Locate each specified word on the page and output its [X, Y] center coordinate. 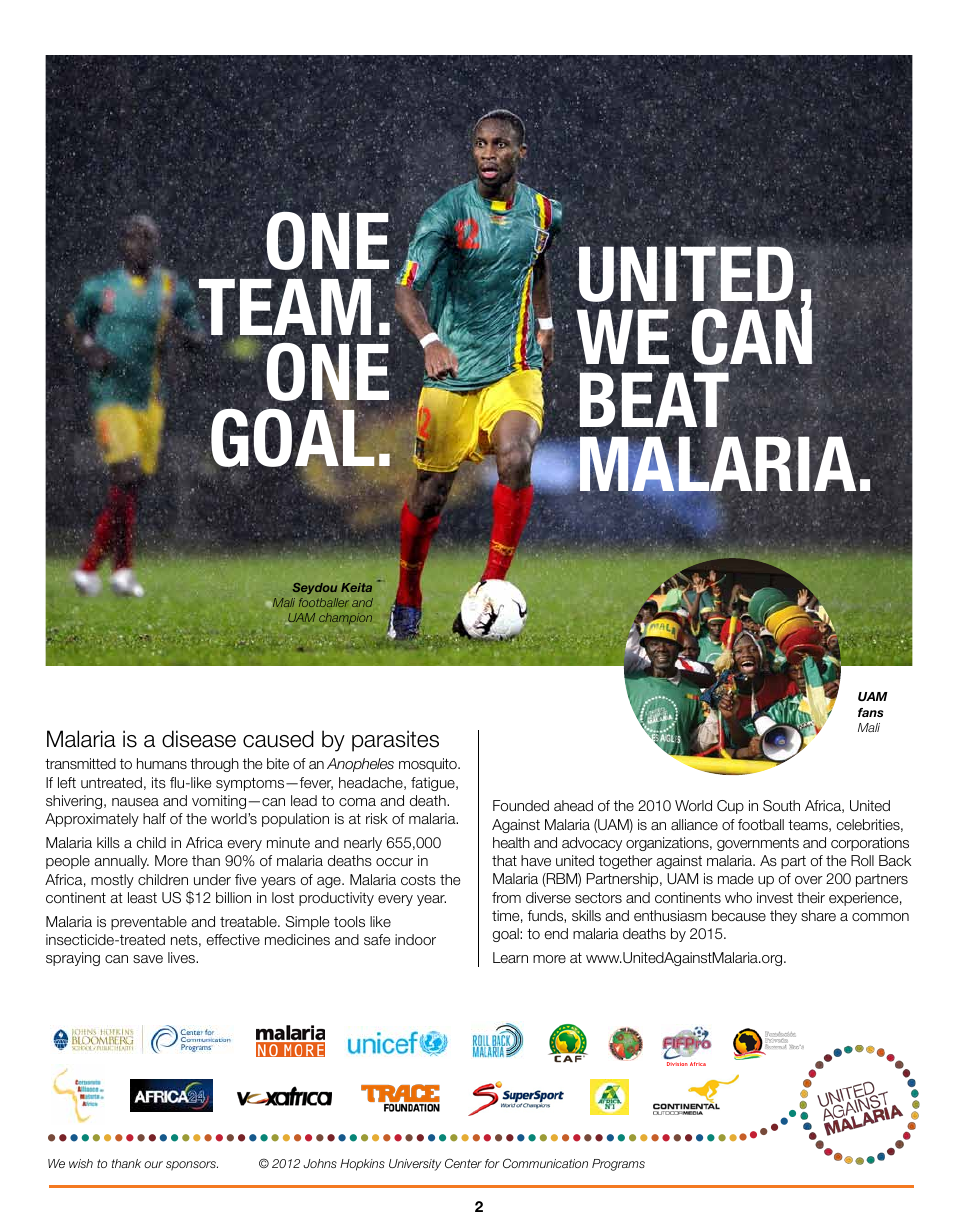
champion [345, 618]
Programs [618, 1165]
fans [870, 712]
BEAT [654, 399]
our [153, 1164]
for [492, 1163]
